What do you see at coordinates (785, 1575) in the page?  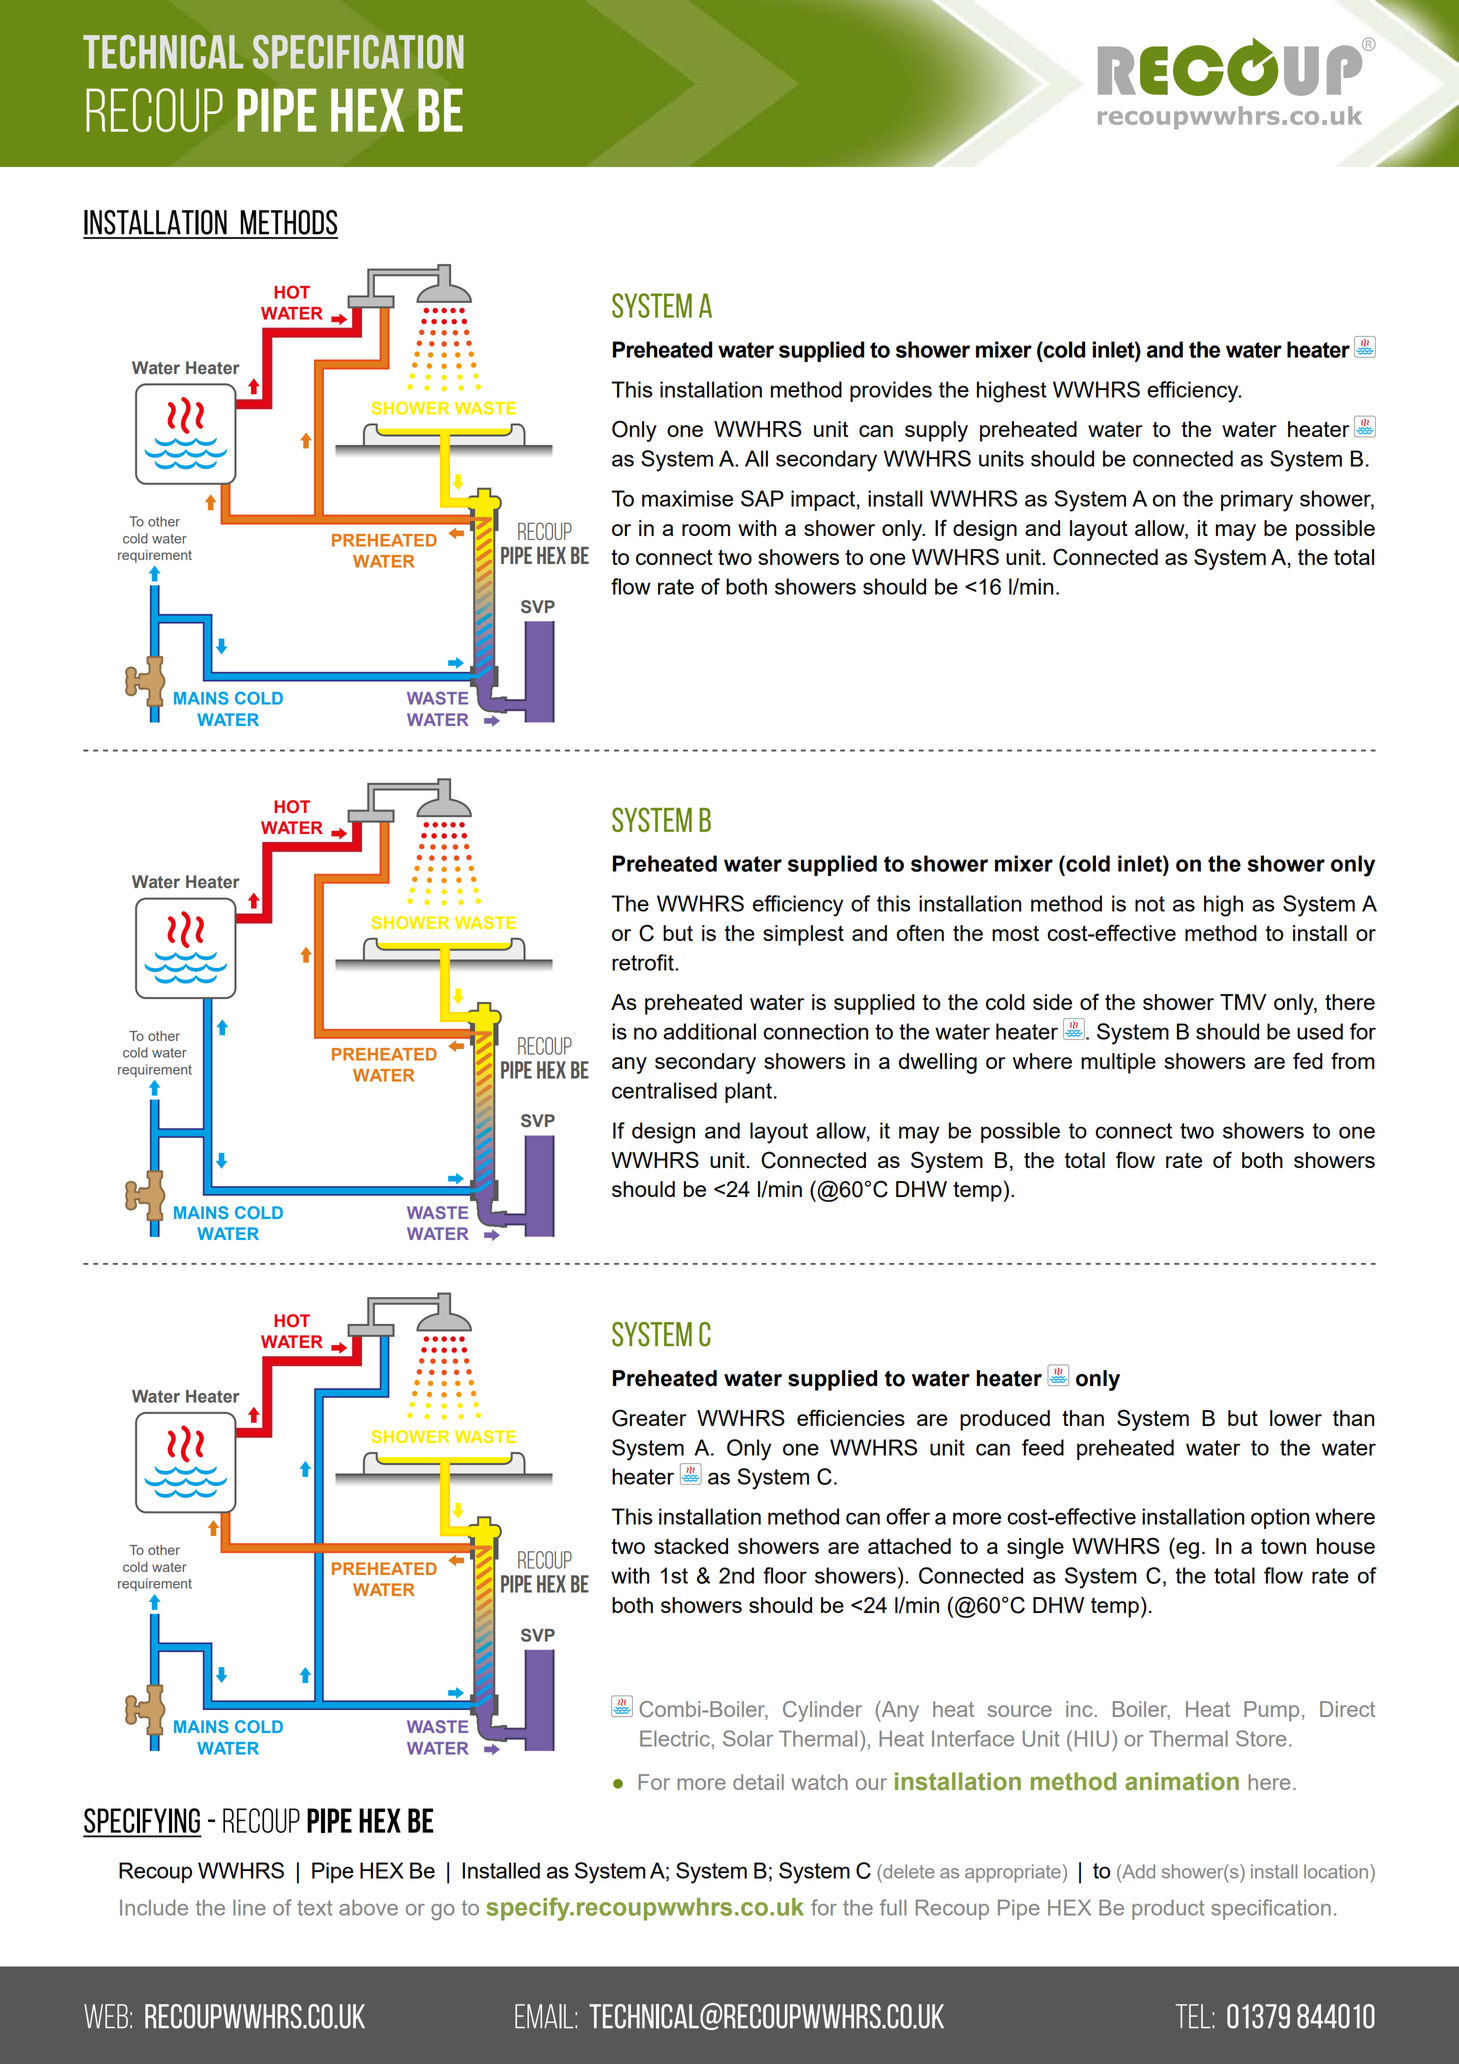 I see `floor` at bounding box center [785, 1575].
